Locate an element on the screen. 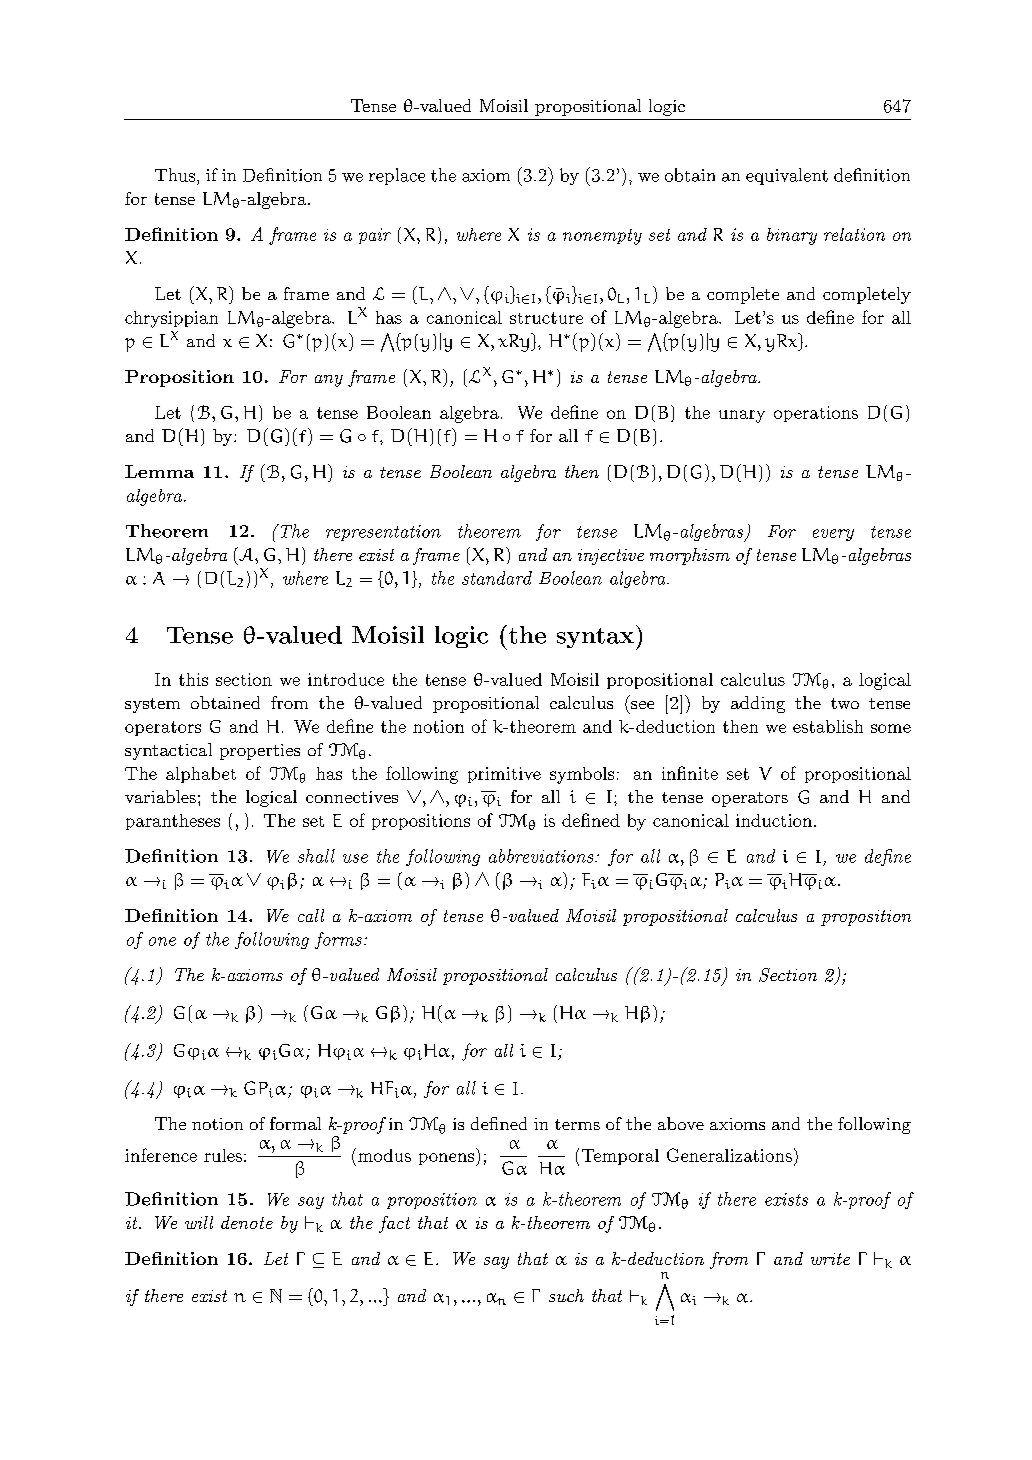 Image resolution: width=1032 pixels, height=1460 pixels. primitive is located at coordinates (504, 775).
